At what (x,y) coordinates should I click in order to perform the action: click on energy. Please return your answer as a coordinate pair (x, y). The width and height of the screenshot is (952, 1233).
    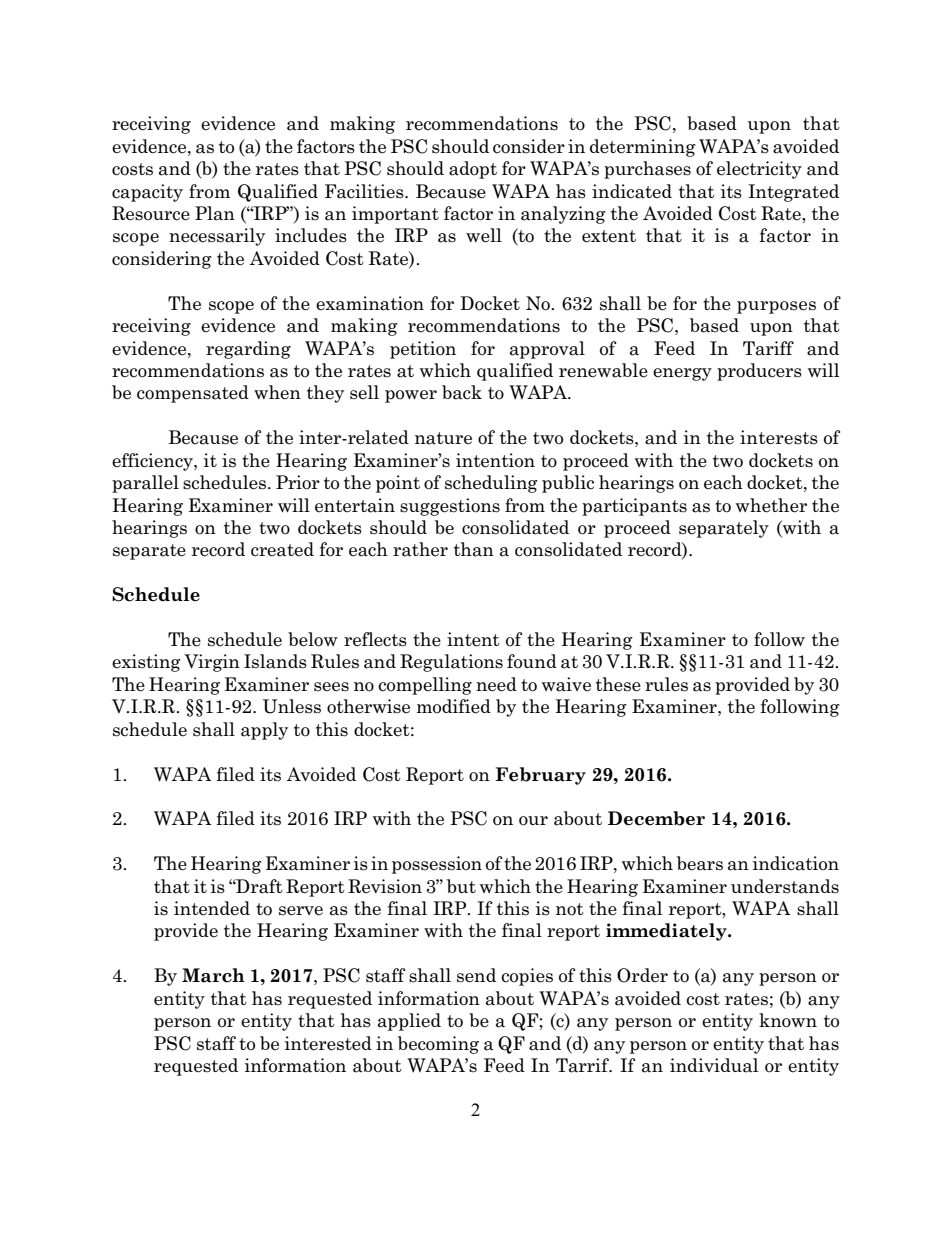
    Looking at the image, I should click on (682, 374).
